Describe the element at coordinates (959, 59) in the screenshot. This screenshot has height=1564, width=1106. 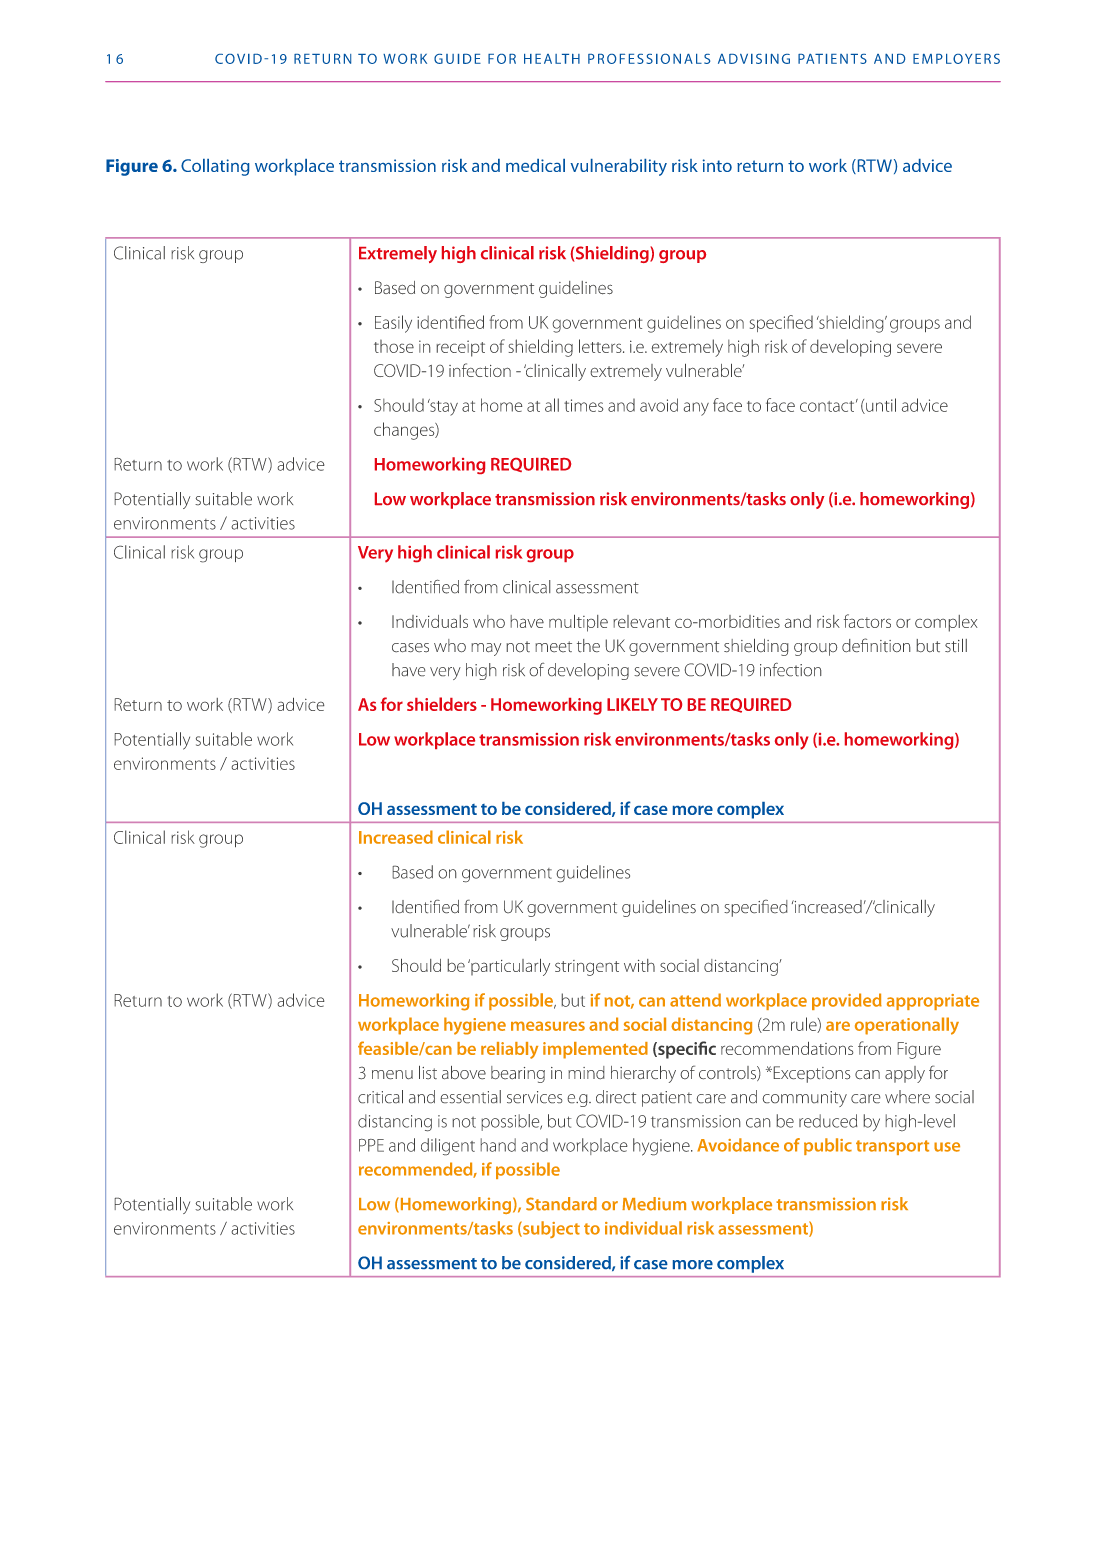
I see `LOY` at that location.
